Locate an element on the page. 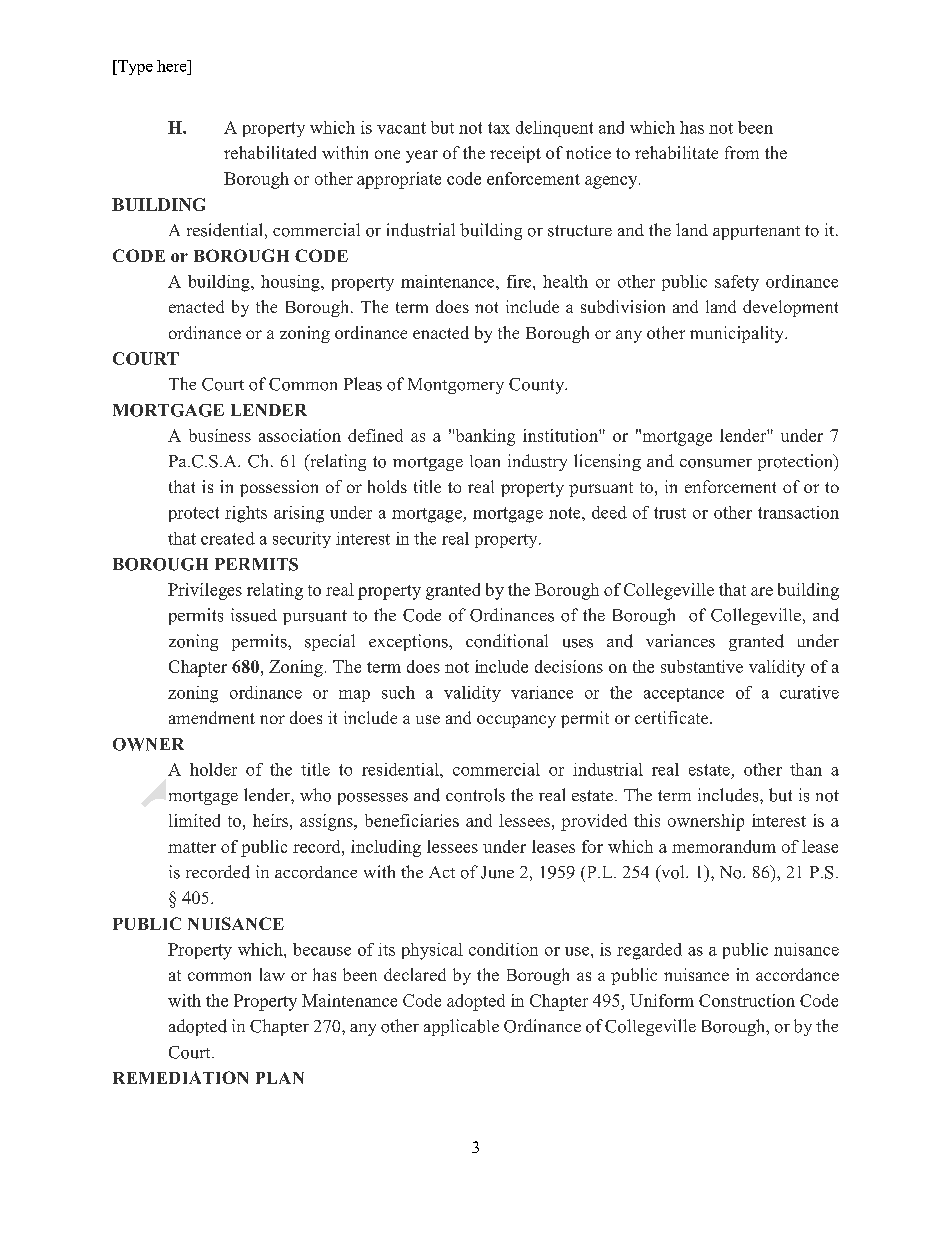  business is located at coordinates (220, 435).
